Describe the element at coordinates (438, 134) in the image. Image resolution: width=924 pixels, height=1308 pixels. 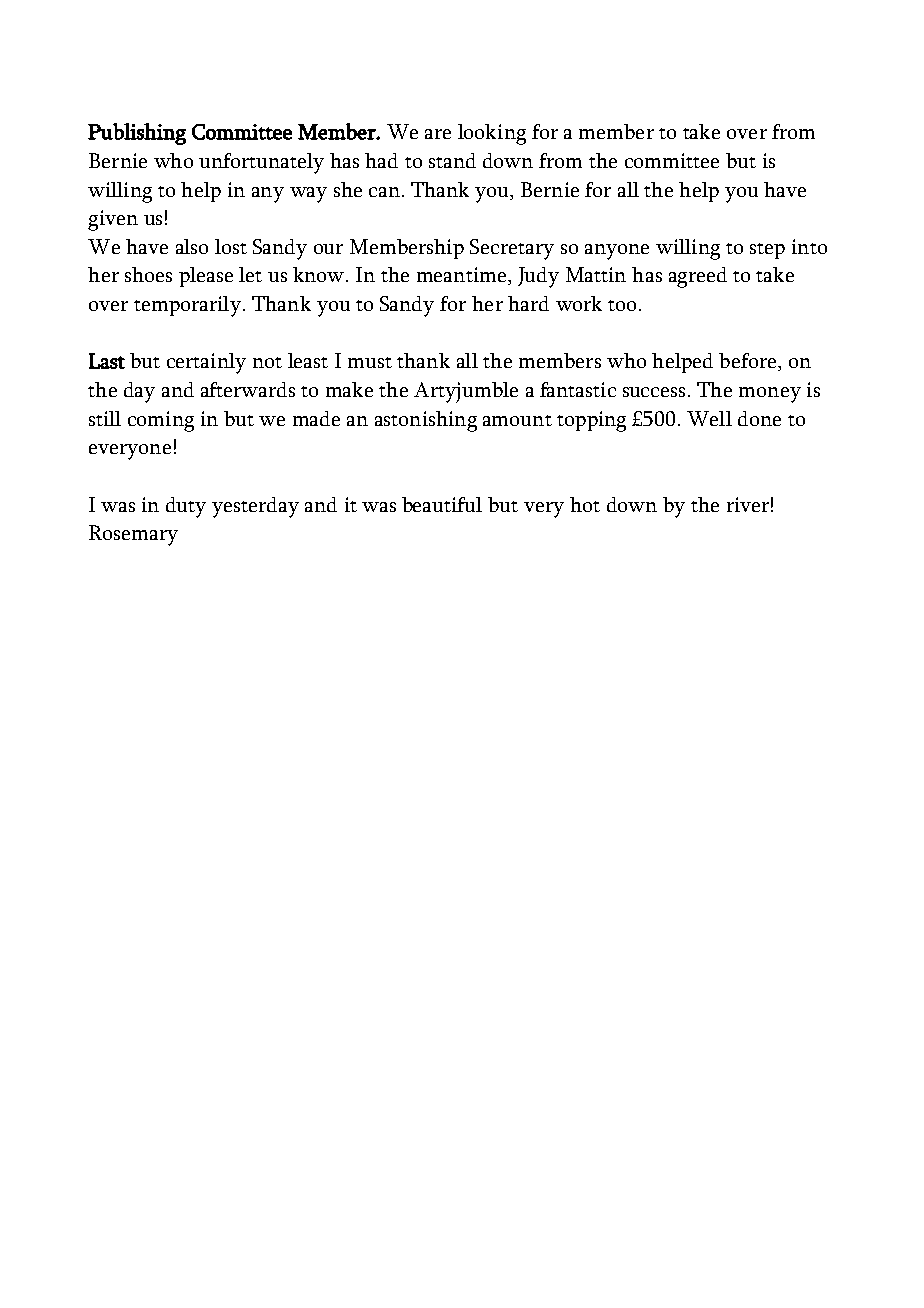
I see `are` at that location.
